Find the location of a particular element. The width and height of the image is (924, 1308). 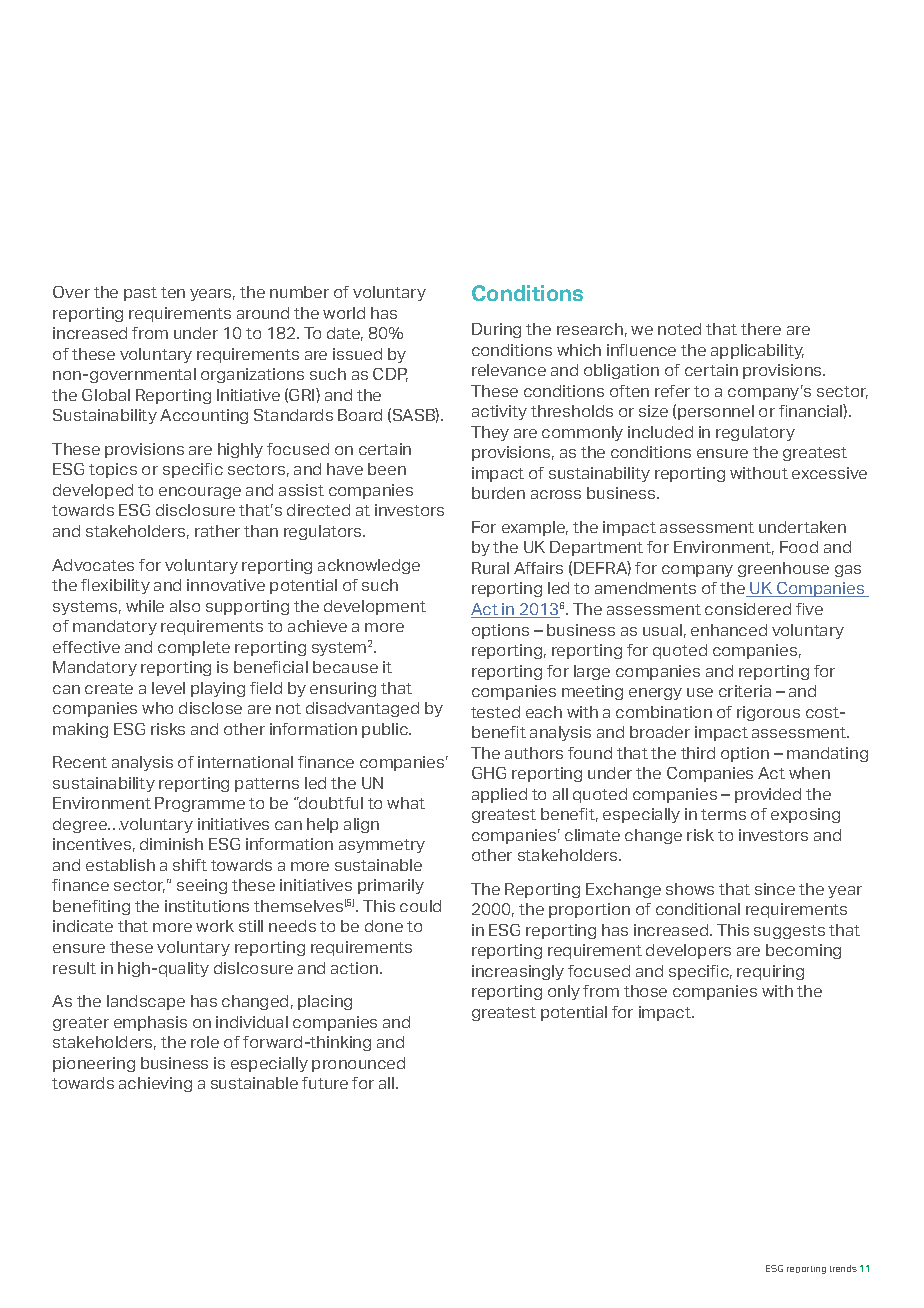

provided is located at coordinates (768, 795).
